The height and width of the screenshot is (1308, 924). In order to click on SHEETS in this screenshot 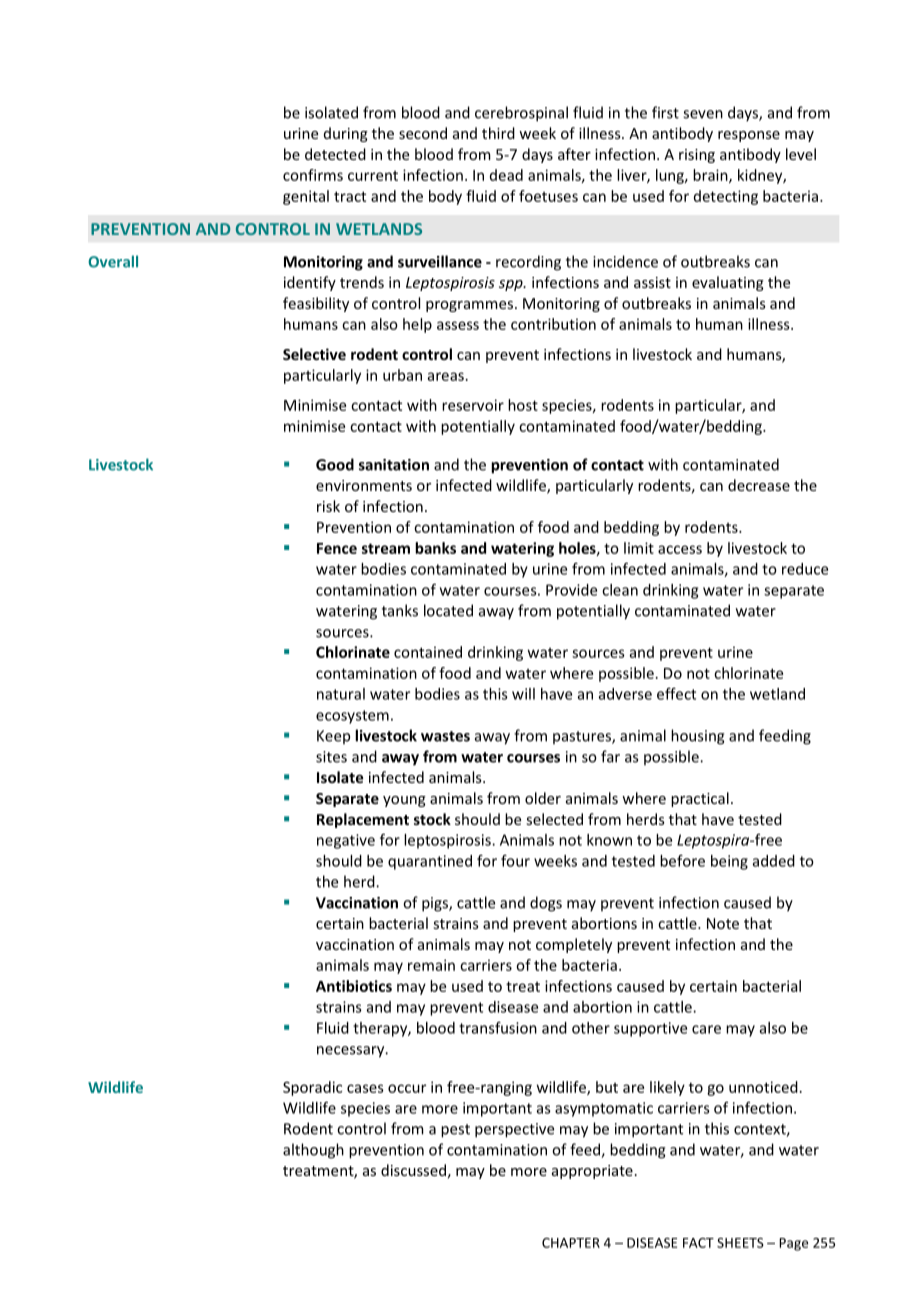, I will do `click(740, 1243)`.
